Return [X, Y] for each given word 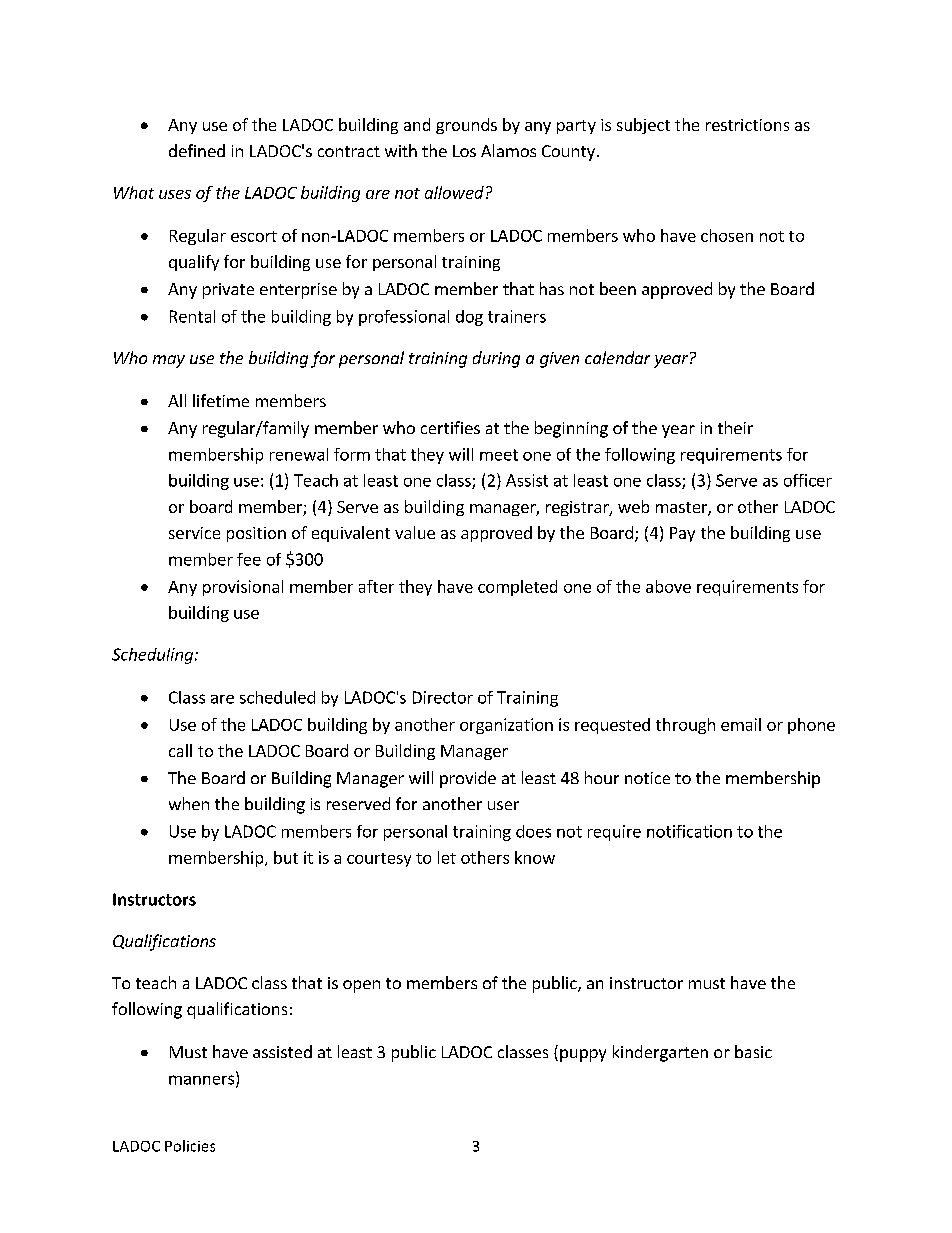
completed [517, 588]
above [668, 586]
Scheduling [154, 656]
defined [197, 150]
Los [464, 151]
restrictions [747, 125]
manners [203, 1081]
